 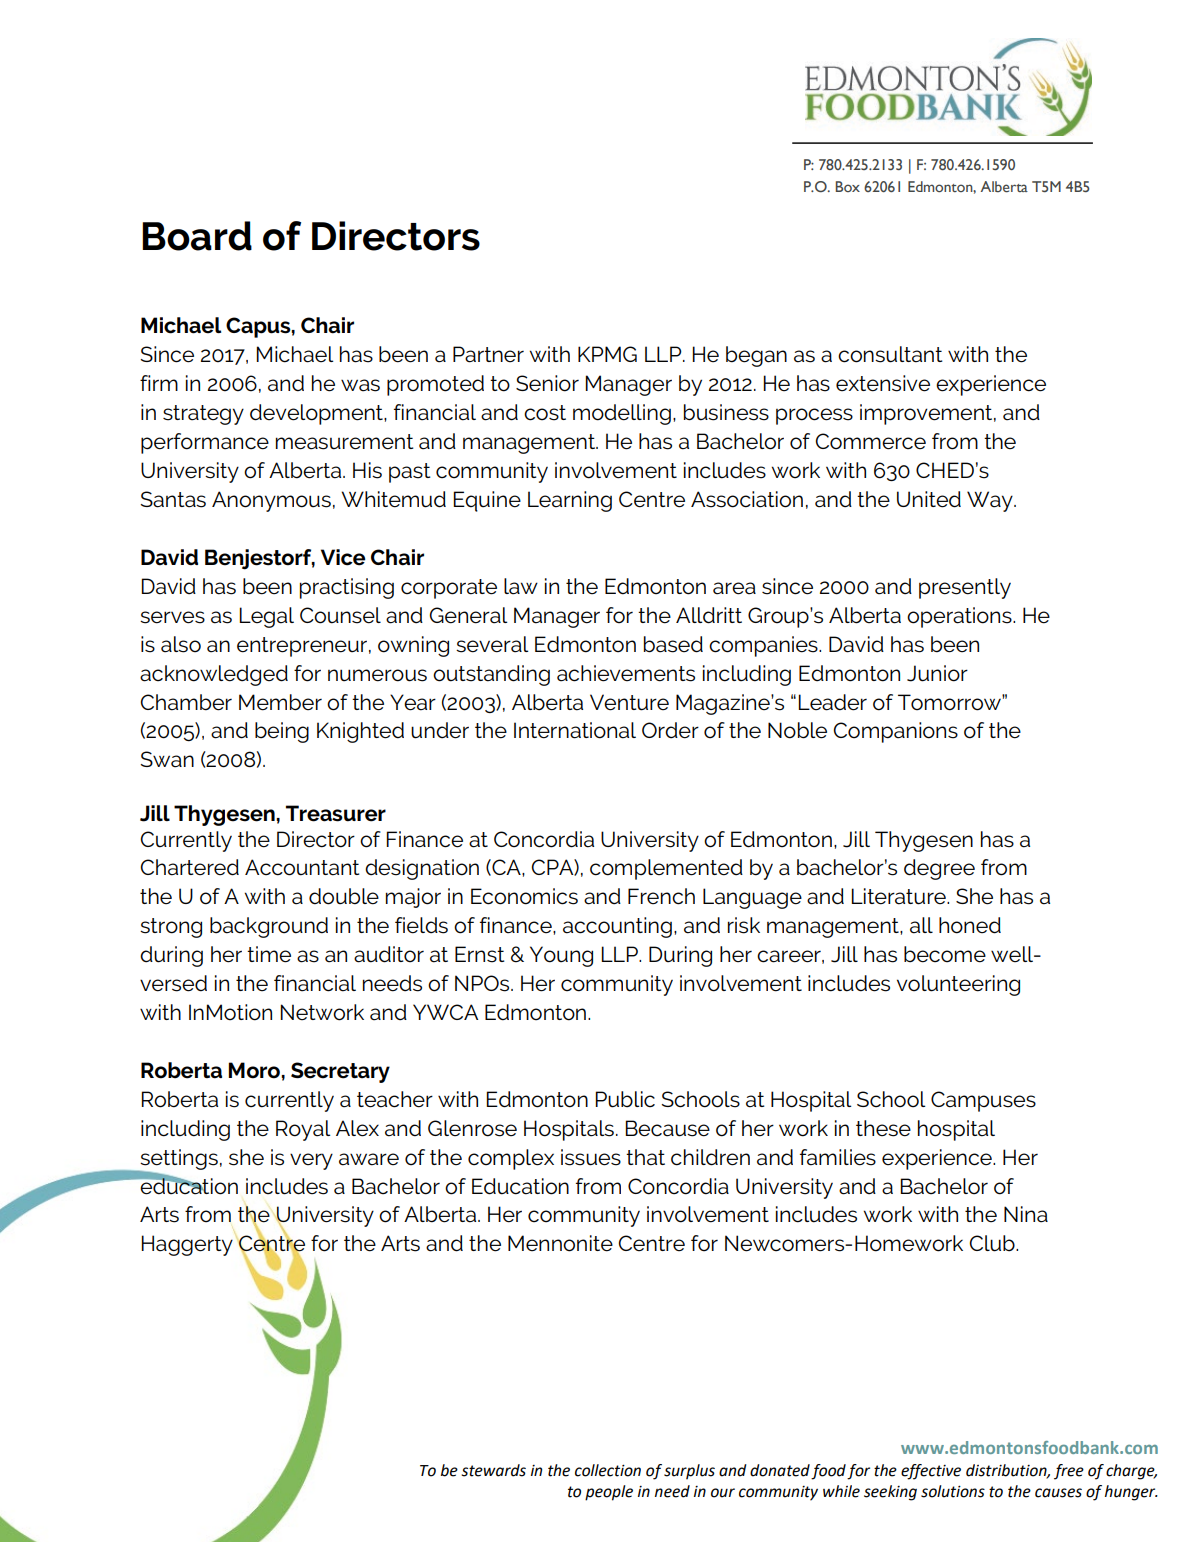 What do you see at coordinates (666, 869) in the screenshot?
I see `complemented` at bounding box center [666, 869].
